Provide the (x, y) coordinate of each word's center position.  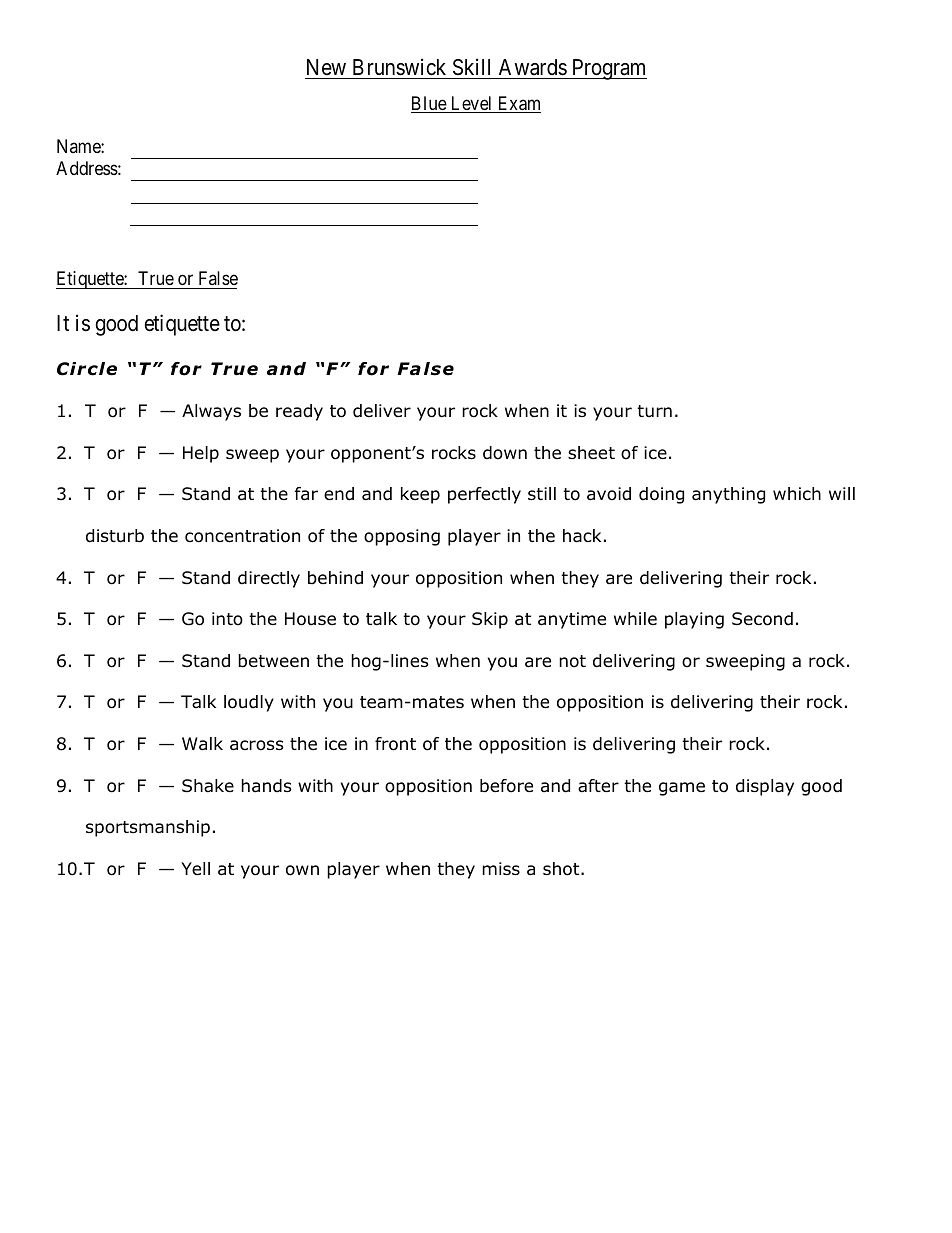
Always (211, 412)
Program (608, 69)
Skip (490, 620)
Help (201, 454)
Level (471, 104)
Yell (195, 869)
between (273, 661)
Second (762, 619)
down (505, 453)
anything (728, 495)
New (326, 69)
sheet (591, 453)
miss (501, 868)
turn (654, 411)
